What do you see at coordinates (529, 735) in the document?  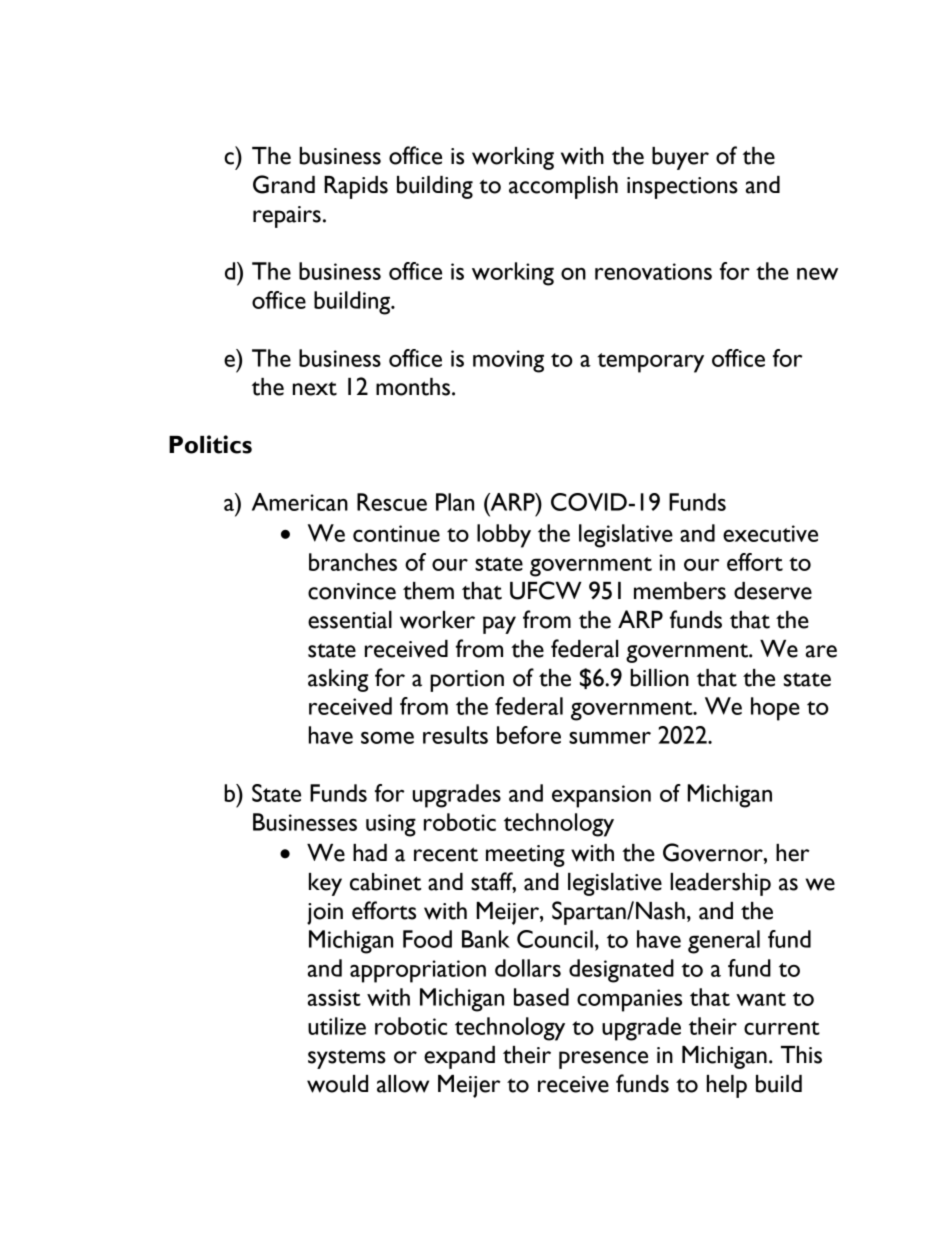 I see `before` at bounding box center [529, 735].
